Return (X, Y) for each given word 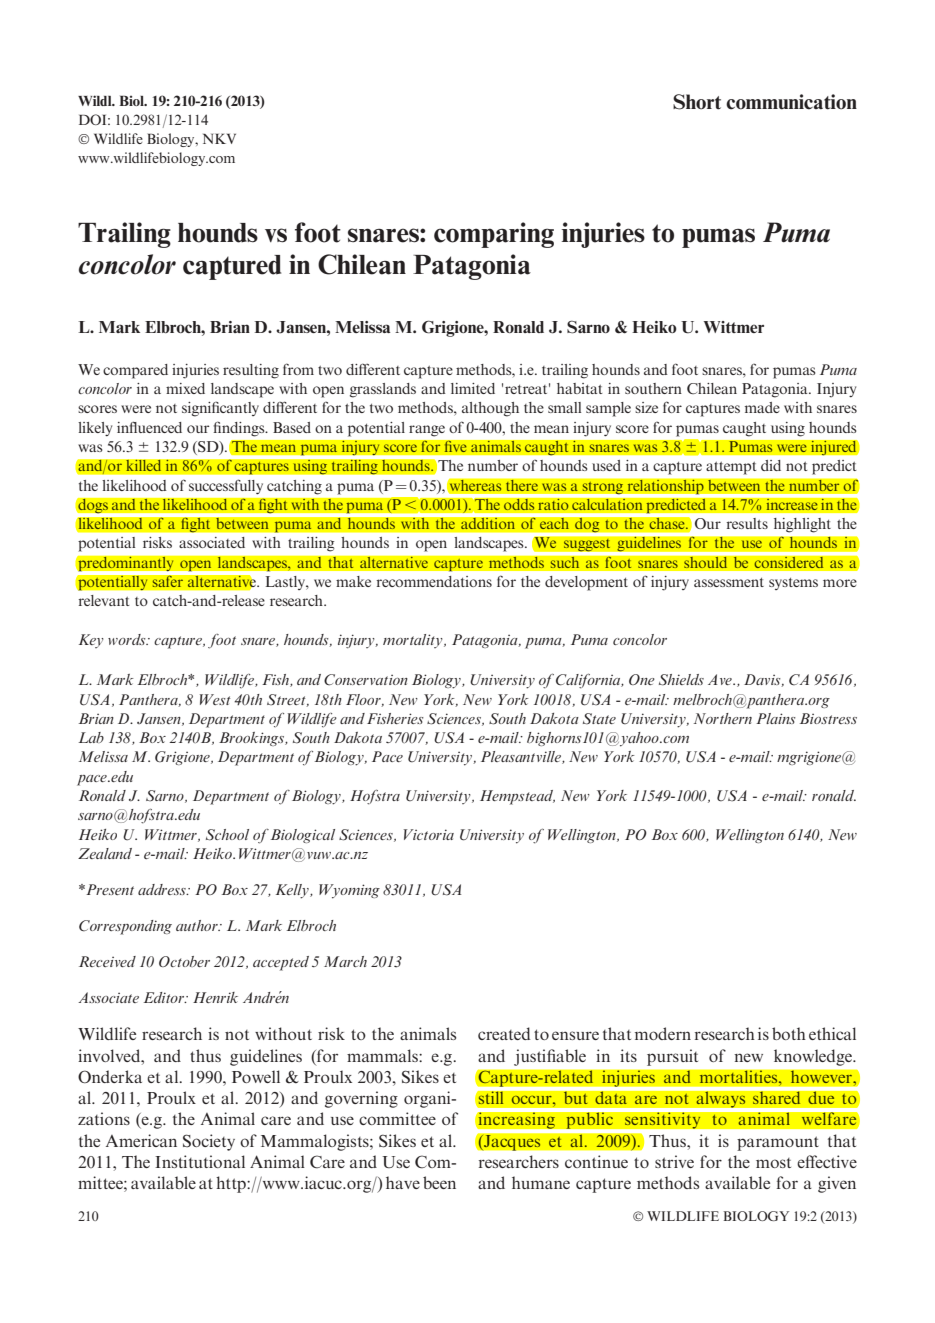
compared (135, 371)
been (439, 1182)
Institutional (200, 1161)
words (128, 639)
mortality (414, 641)
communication (791, 102)
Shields (681, 680)
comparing (494, 235)
